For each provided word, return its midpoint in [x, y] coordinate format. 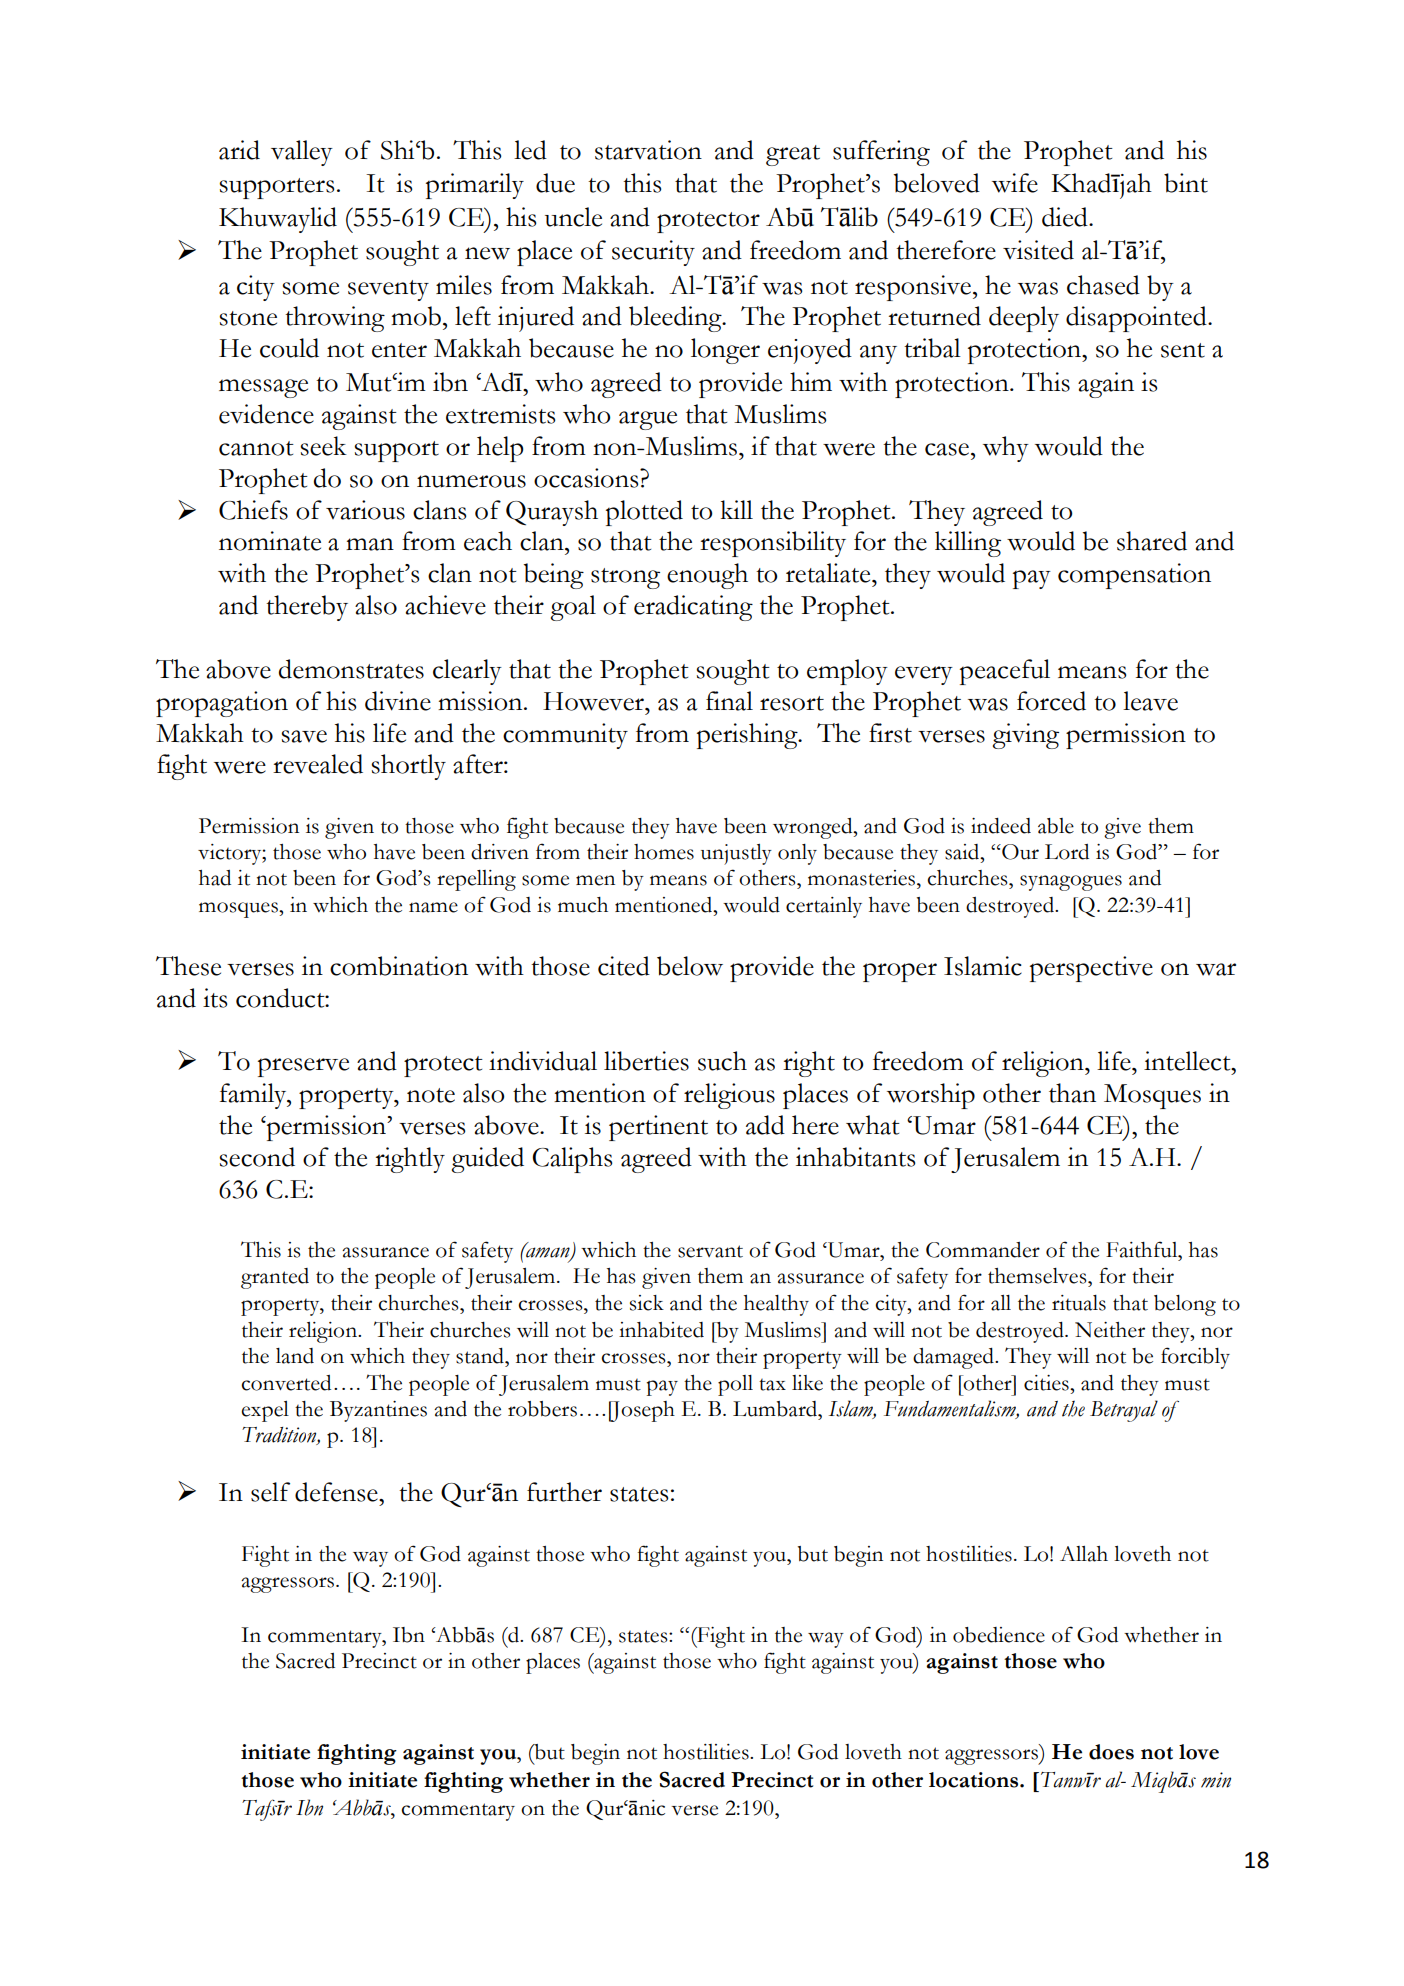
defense [337, 1492]
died [1066, 217]
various [365, 510]
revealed [318, 764]
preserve [303, 1067]
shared [1152, 541]
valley [302, 153]
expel [265, 1411]
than [1072, 1093]
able [1056, 826]
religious [729, 1096]
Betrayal [1124, 1411]
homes [664, 852]
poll [735, 1385]
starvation [648, 150]
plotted [644, 513]
